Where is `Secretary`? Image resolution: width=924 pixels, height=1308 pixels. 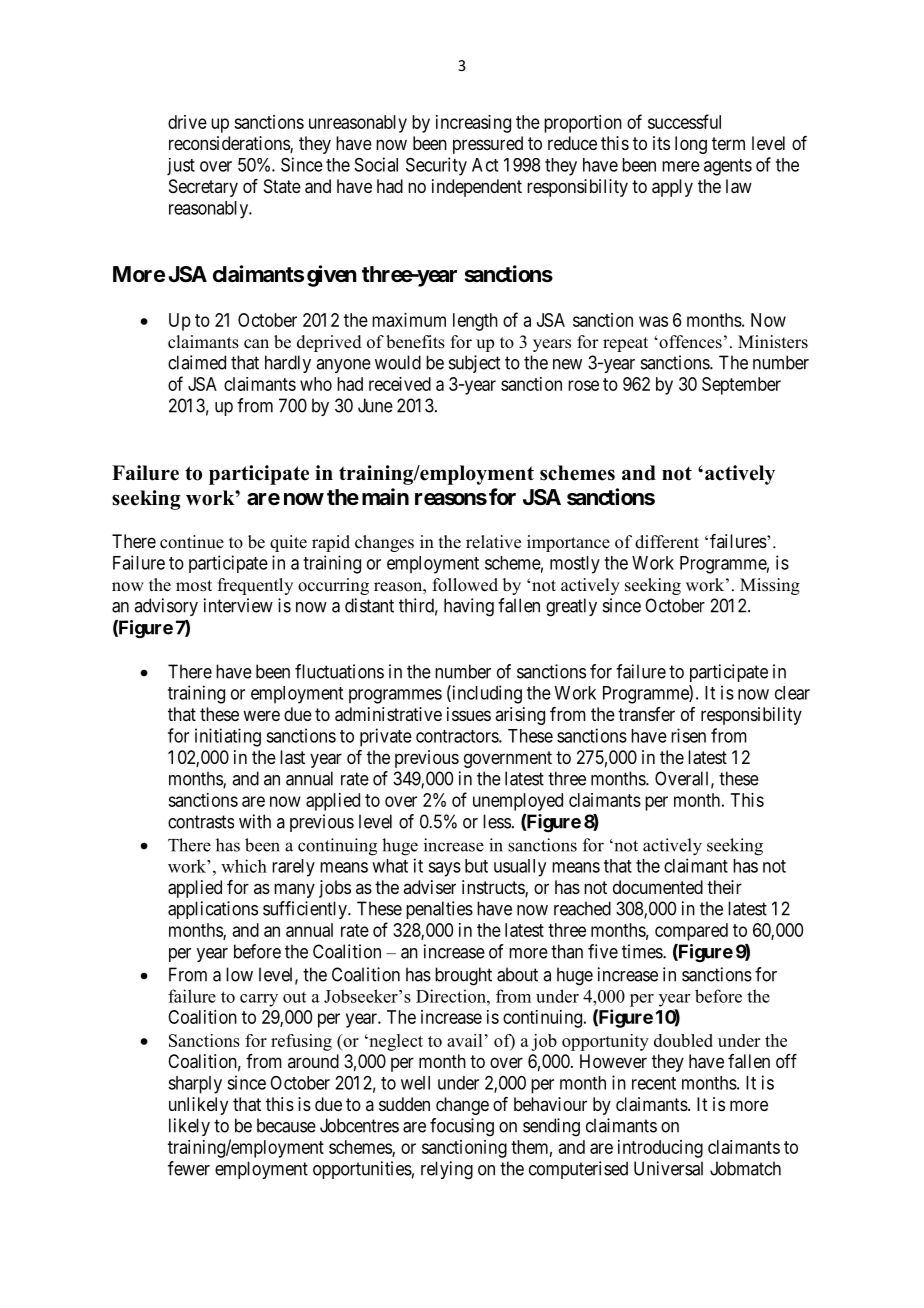 Secretary is located at coordinates (203, 188).
